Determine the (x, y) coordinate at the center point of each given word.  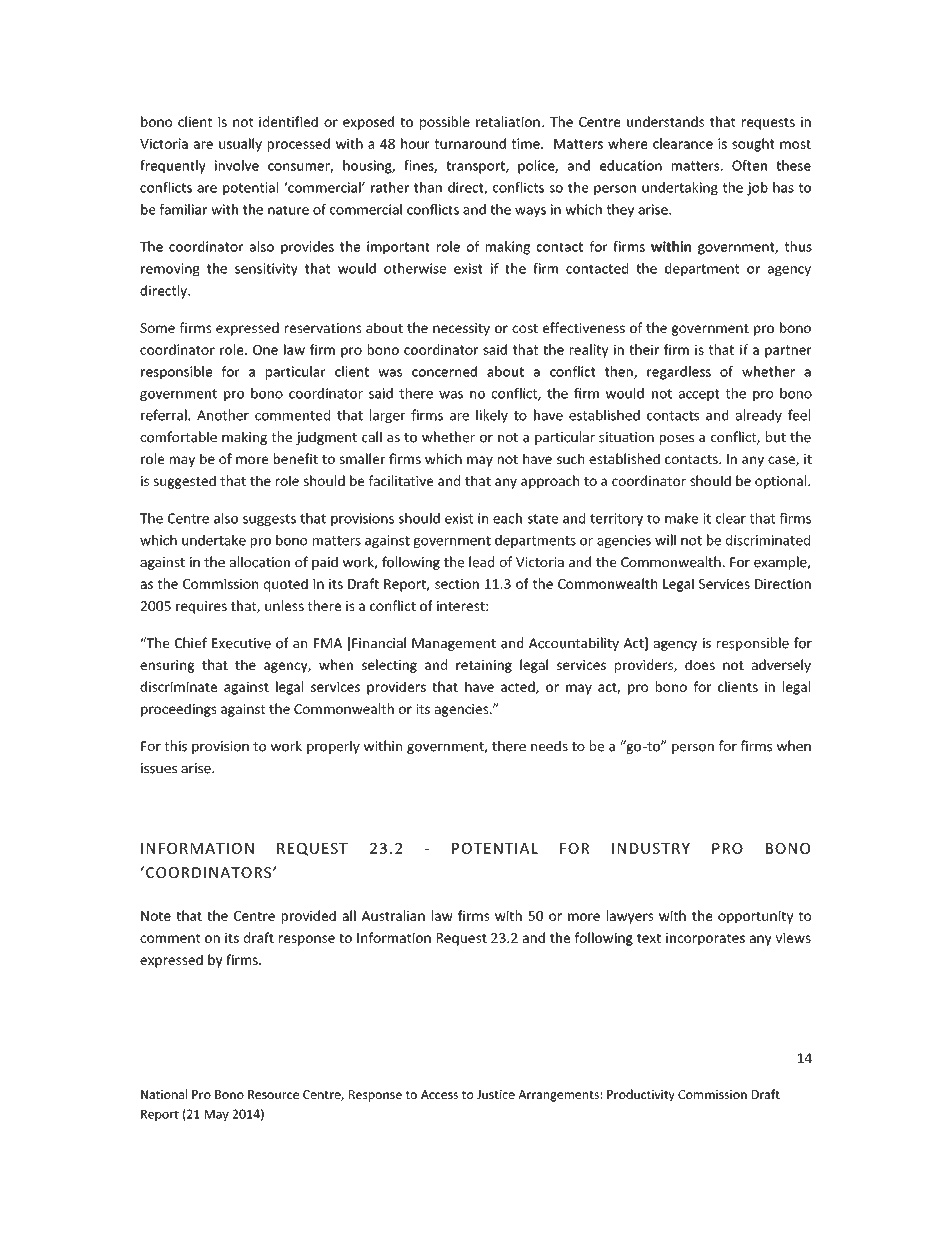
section (457, 584)
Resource (273, 1094)
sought (753, 145)
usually (240, 145)
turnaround (470, 143)
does (700, 664)
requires (201, 607)
